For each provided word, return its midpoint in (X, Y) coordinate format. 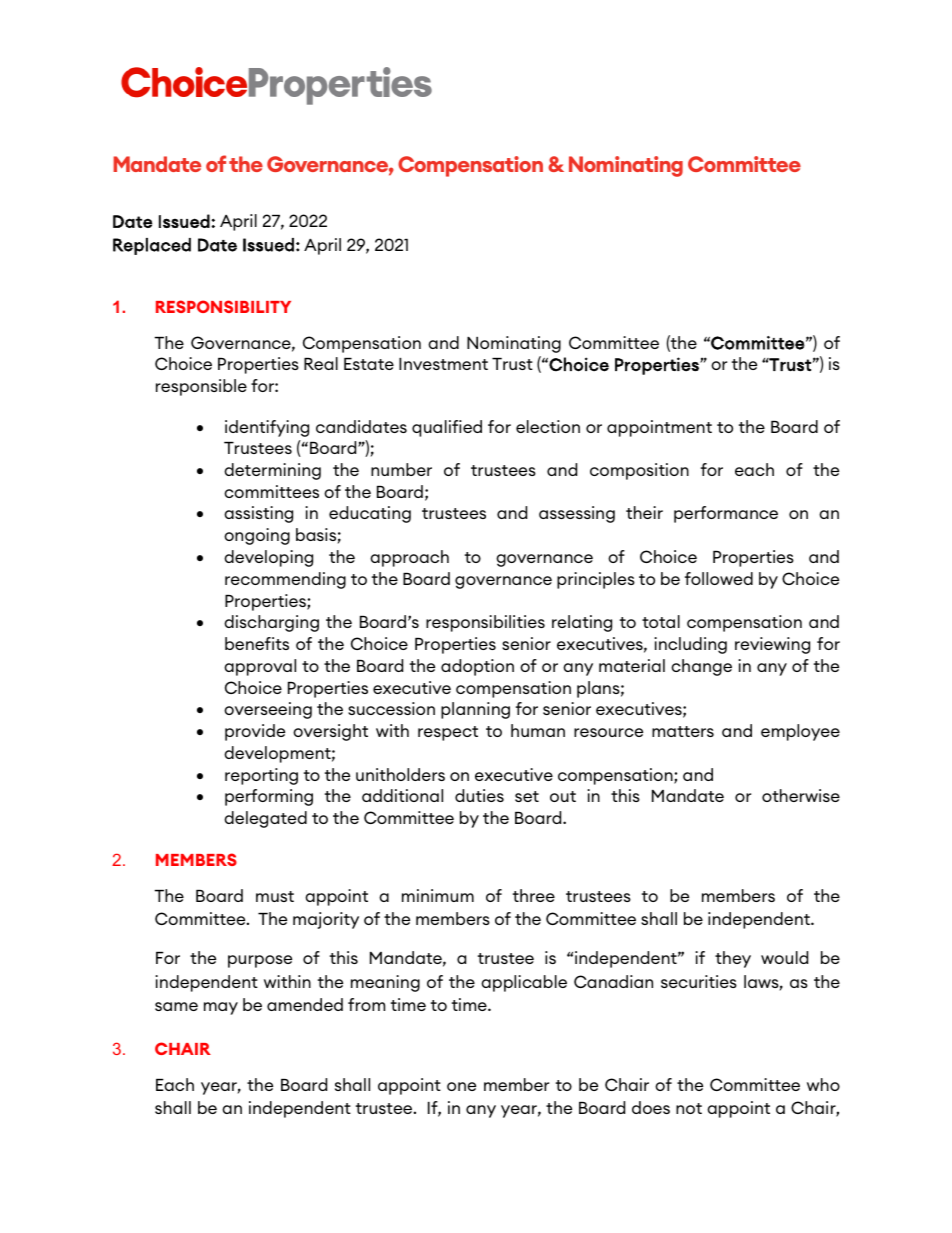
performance (726, 514)
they (733, 959)
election (548, 426)
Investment (443, 364)
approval (260, 667)
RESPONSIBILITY (223, 306)
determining (272, 471)
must (275, 896)
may (221, 1008)
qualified (447, 428)
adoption (477, 667)
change (701, 667)
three (534, 895)
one (461, 1086)
